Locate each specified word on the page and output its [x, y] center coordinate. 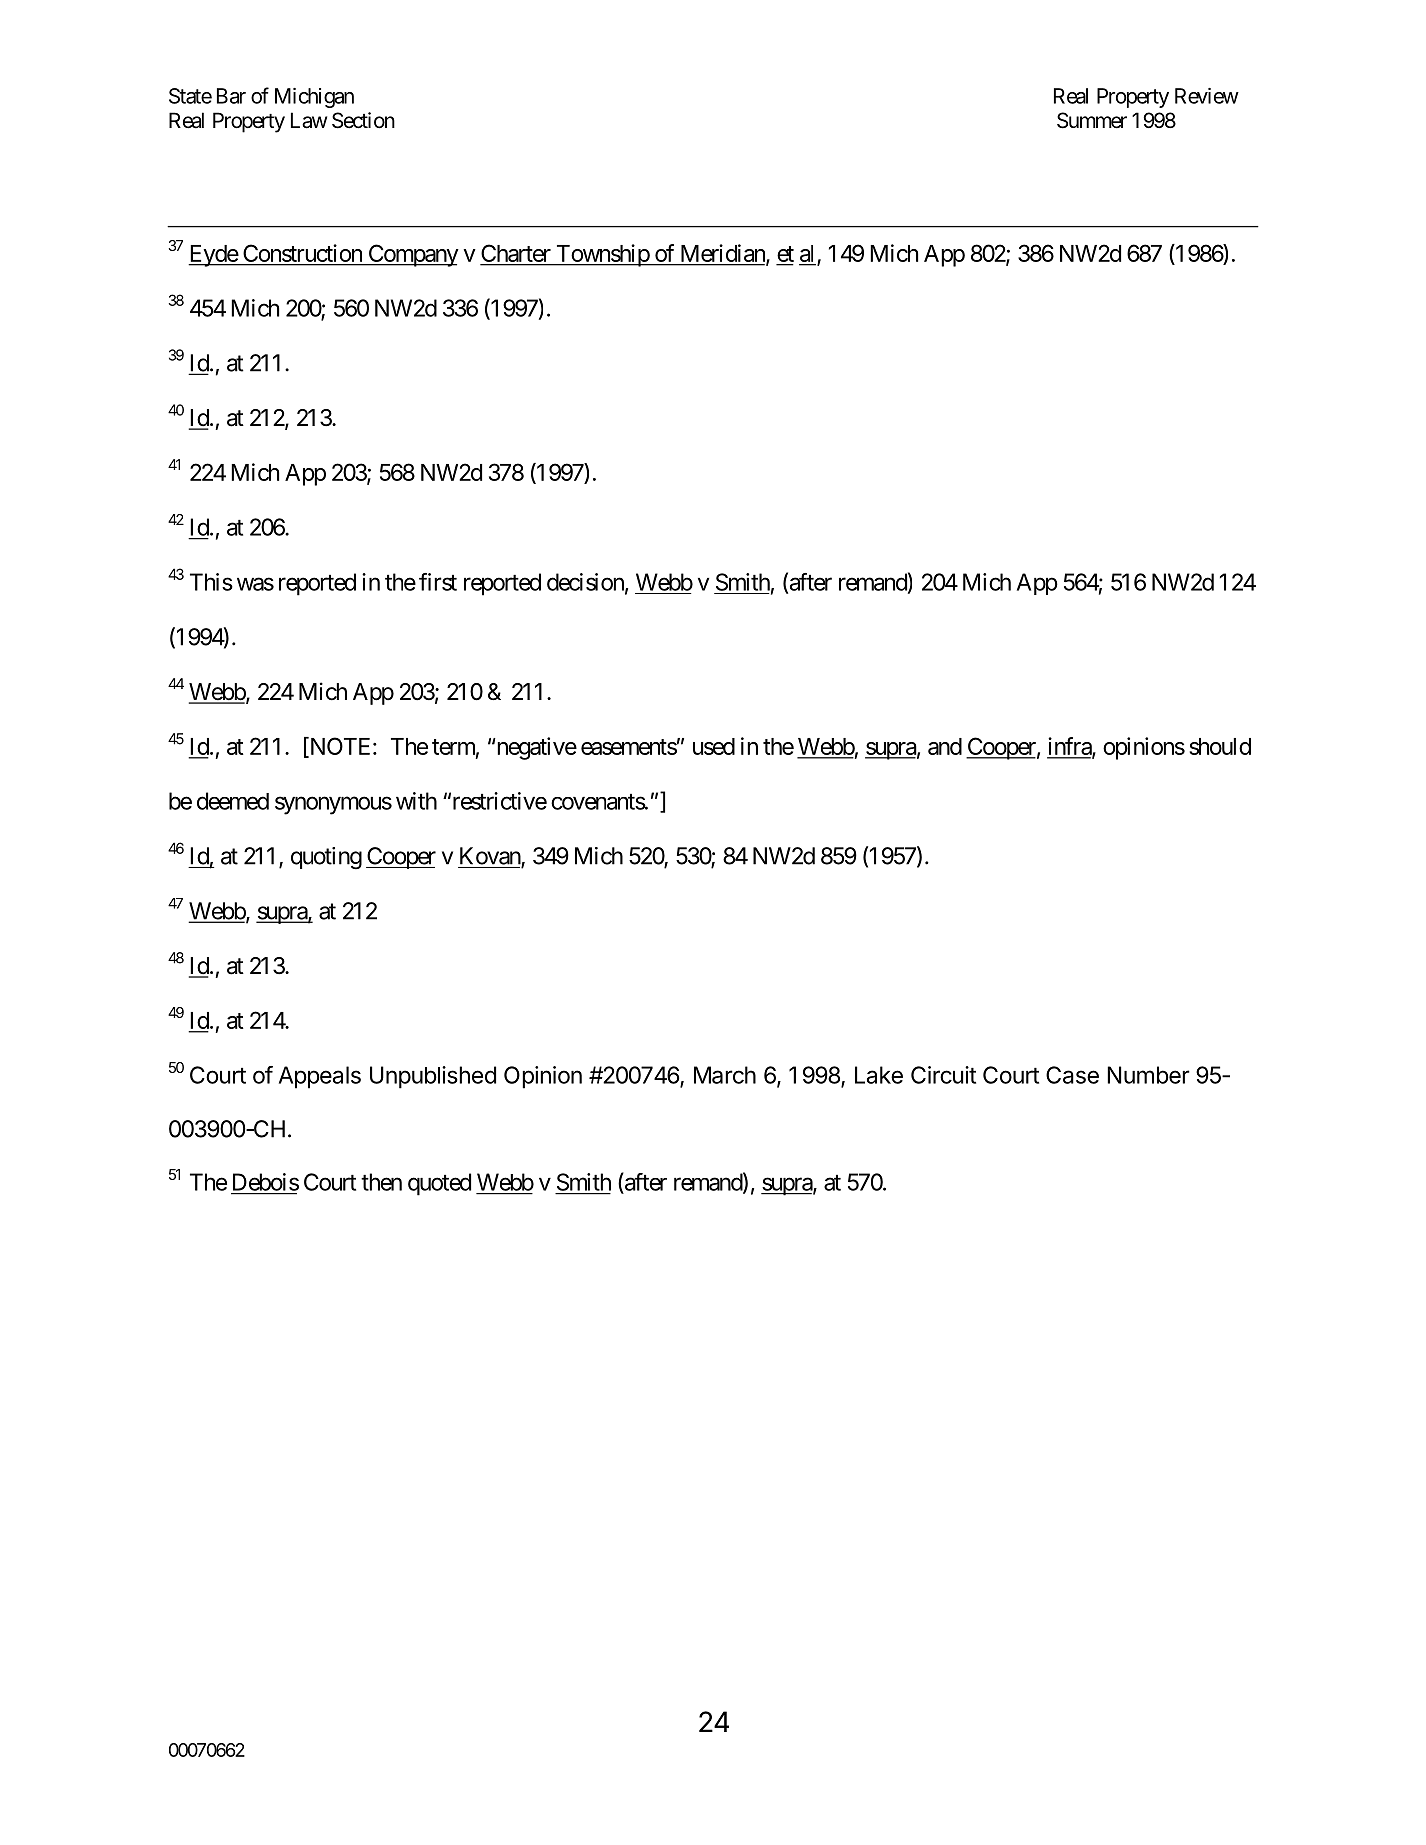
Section [363, 120]
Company [412, 255]
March [725, 1075]
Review [1207, 96]
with [416, 801]
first [438, 582]
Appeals [320, 1077]
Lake [879, 1075]
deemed [233, 801]
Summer [1092, 120]
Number [1148, 1075]
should [1220, 746]
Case [1072, 1075]
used [714, 746]
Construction [302, 253]
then [381, 1182]
